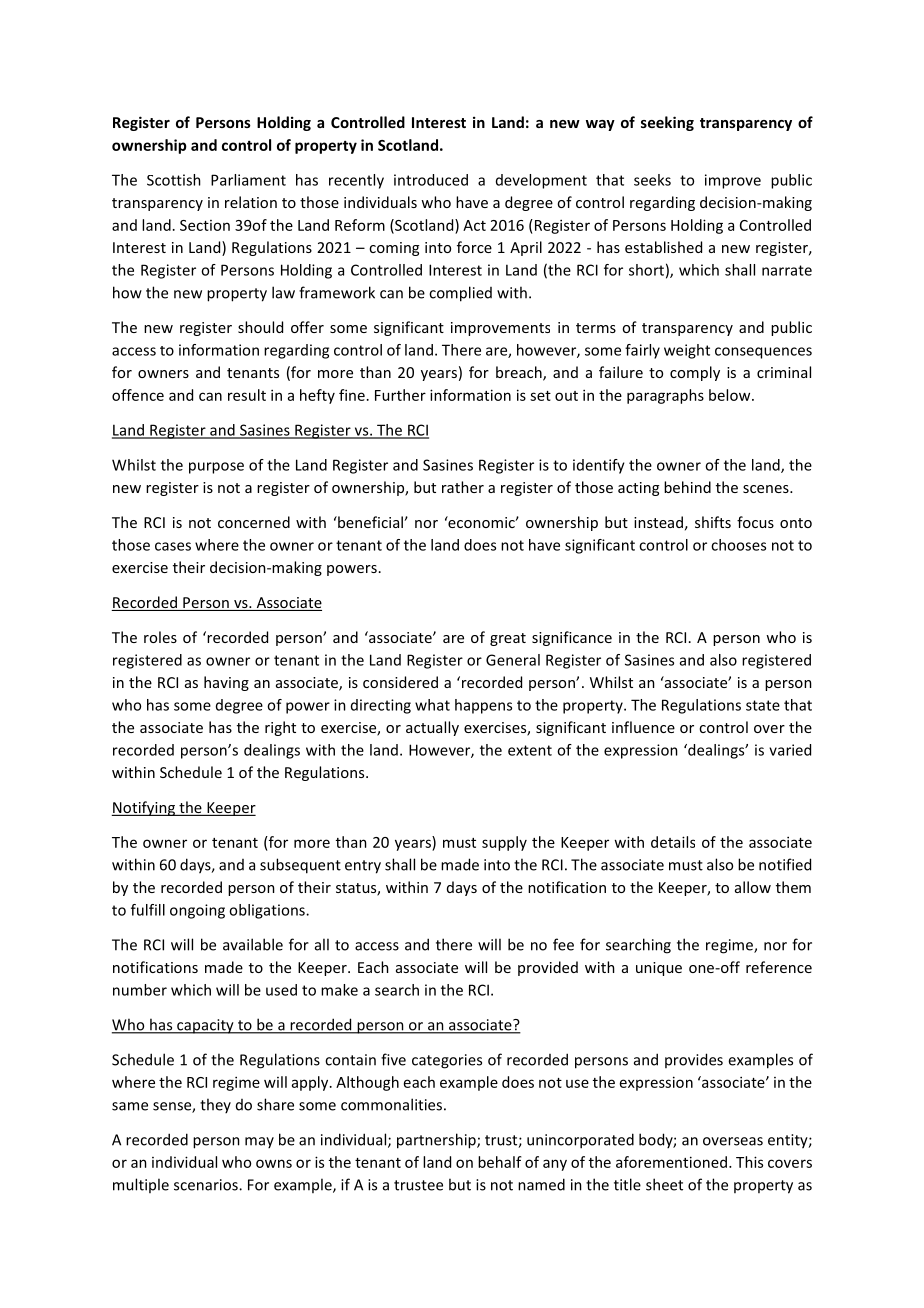 The image size is (924, 1308). I want to click on allow, so click(753, 887).
